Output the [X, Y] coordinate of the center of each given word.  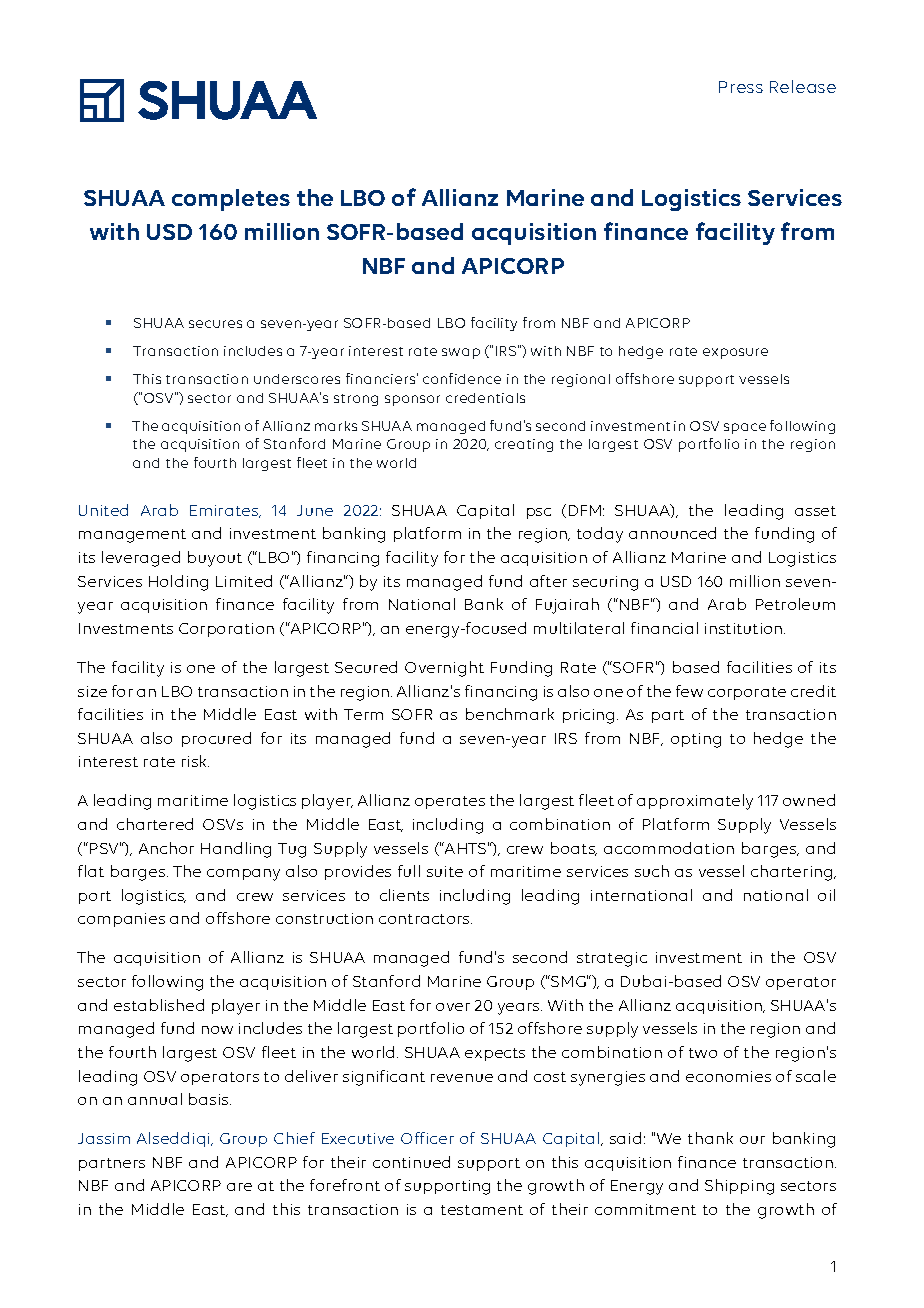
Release [803, 86]
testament [482, 1210]
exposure [735, 353]
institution [745, 628]
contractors [425, 919]
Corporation [226, 630]
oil [826, 895]
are [239, 1187]
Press [741, 87]
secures [215, 324]
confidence [462, 378]
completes [231, 200]
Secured [366, 667]
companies [121, 920]
